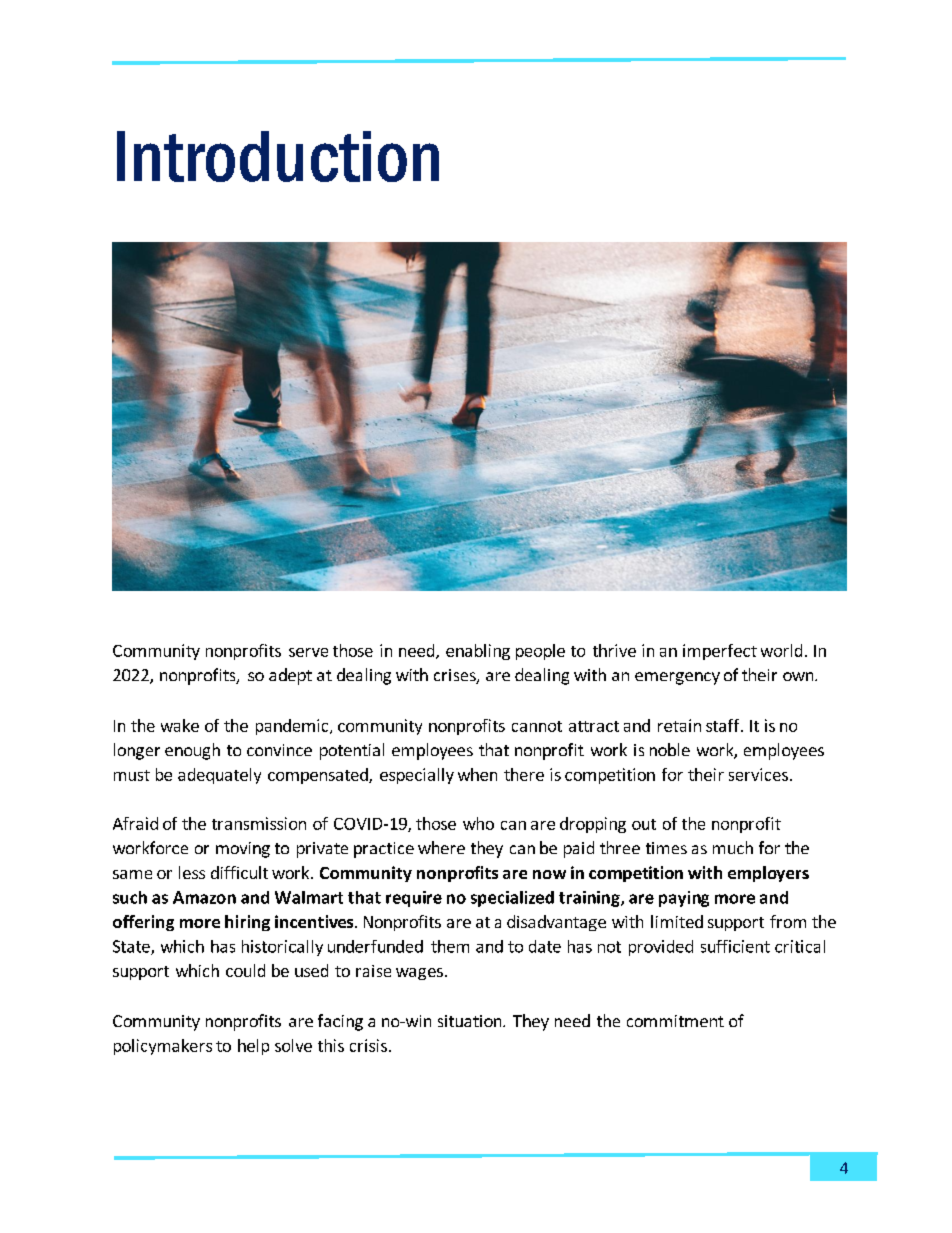 This screenshot has height=1233, width=952. I want to click on help, so click(253, 1047).
